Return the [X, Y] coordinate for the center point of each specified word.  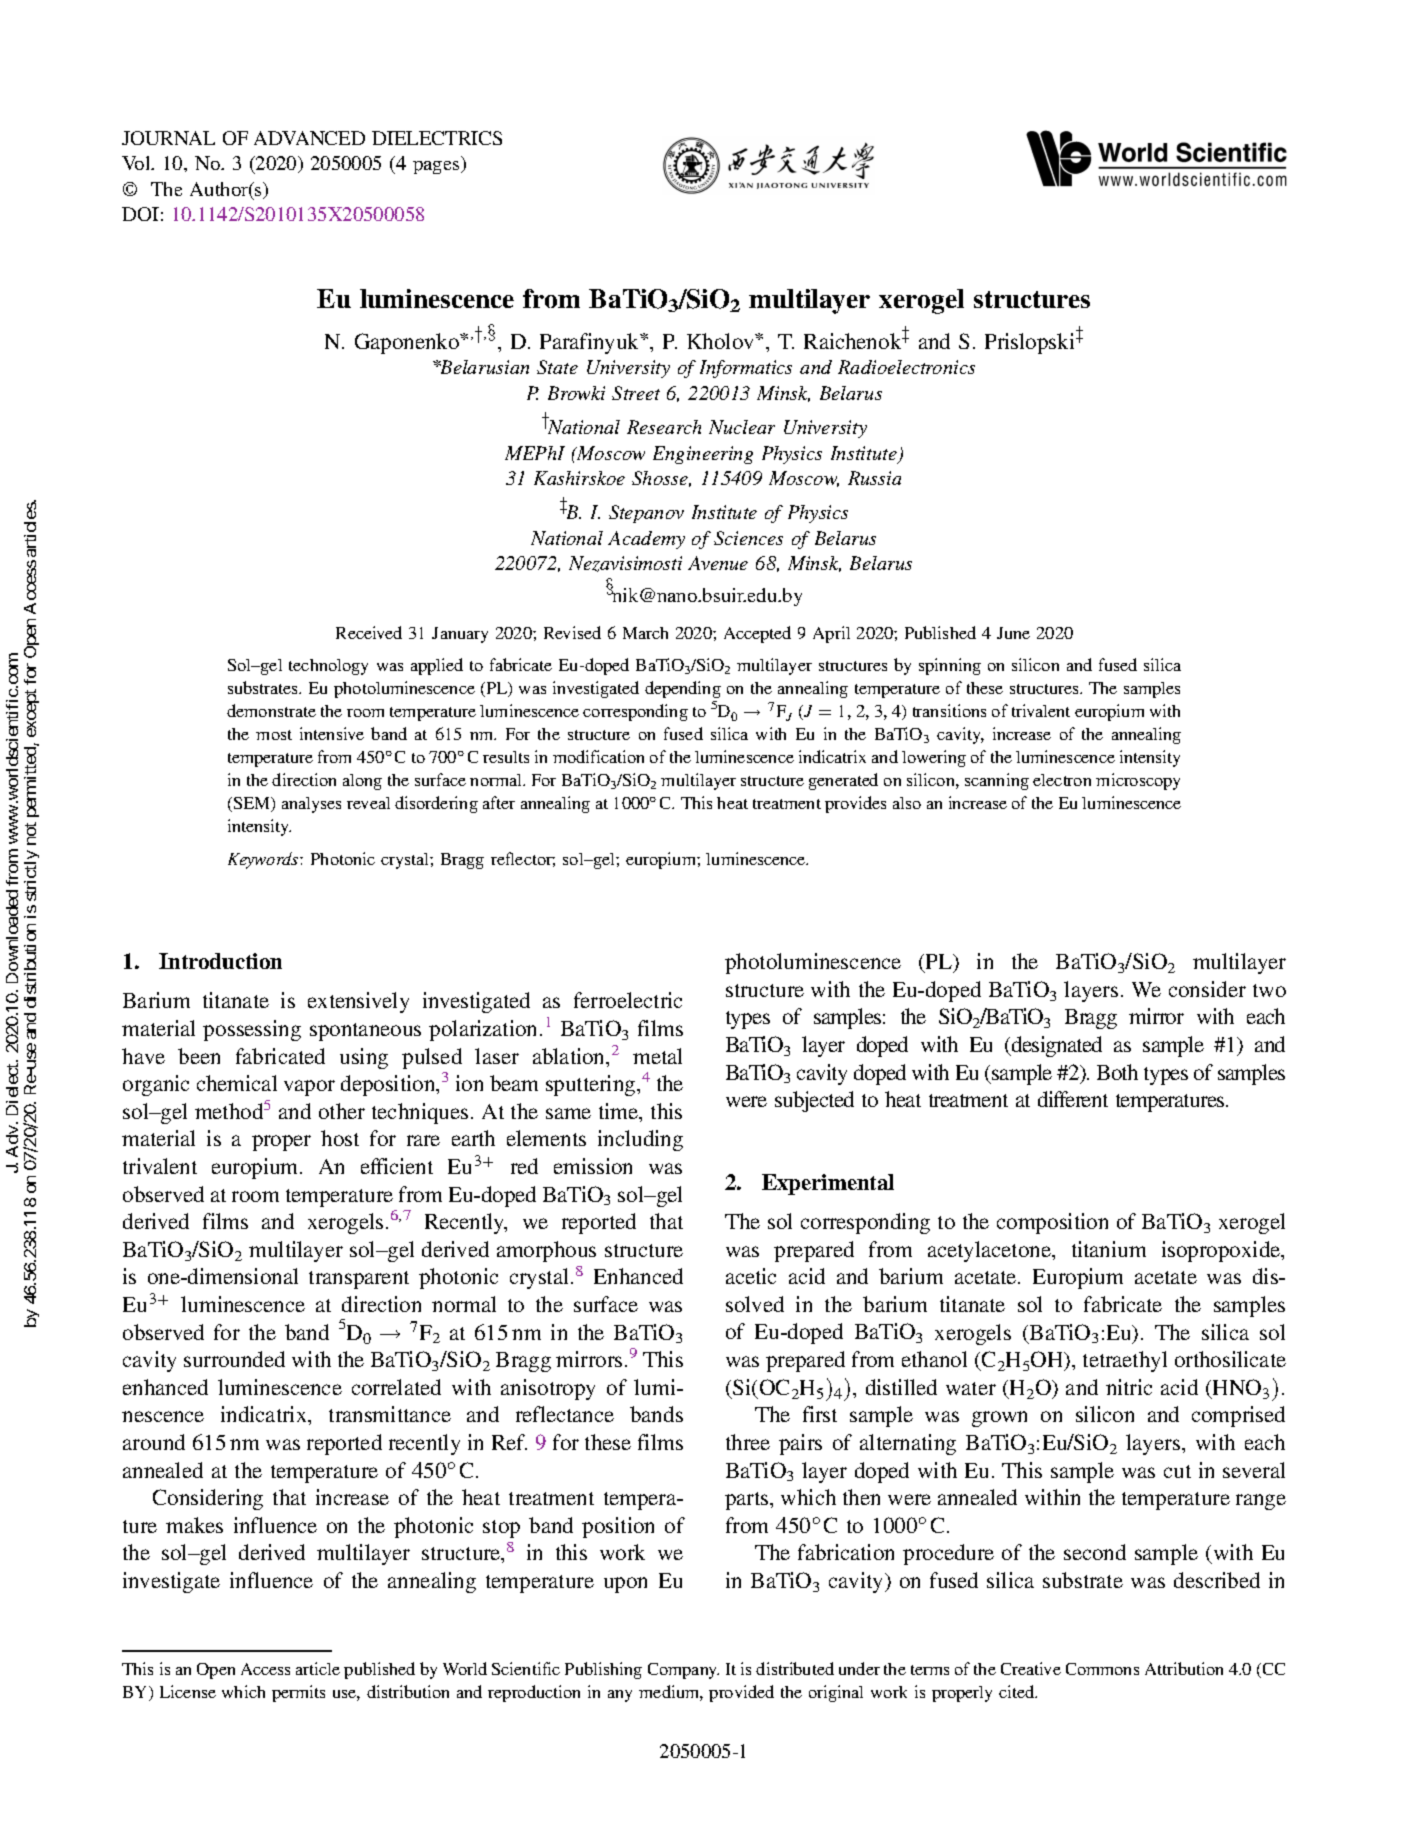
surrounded [234, 1359]
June [1013, 633]
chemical [237, 1083]
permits [298, 1693]
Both [1117, 1072]
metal [657, 1056]
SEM [253, 804]
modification [598, 756]
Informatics [746, 369]
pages [437, 167]
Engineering [703, 455]
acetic [751, 1276]
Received [369, 632]
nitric [1129, 1387]
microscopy [1138, 781]
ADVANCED [309, 138]
